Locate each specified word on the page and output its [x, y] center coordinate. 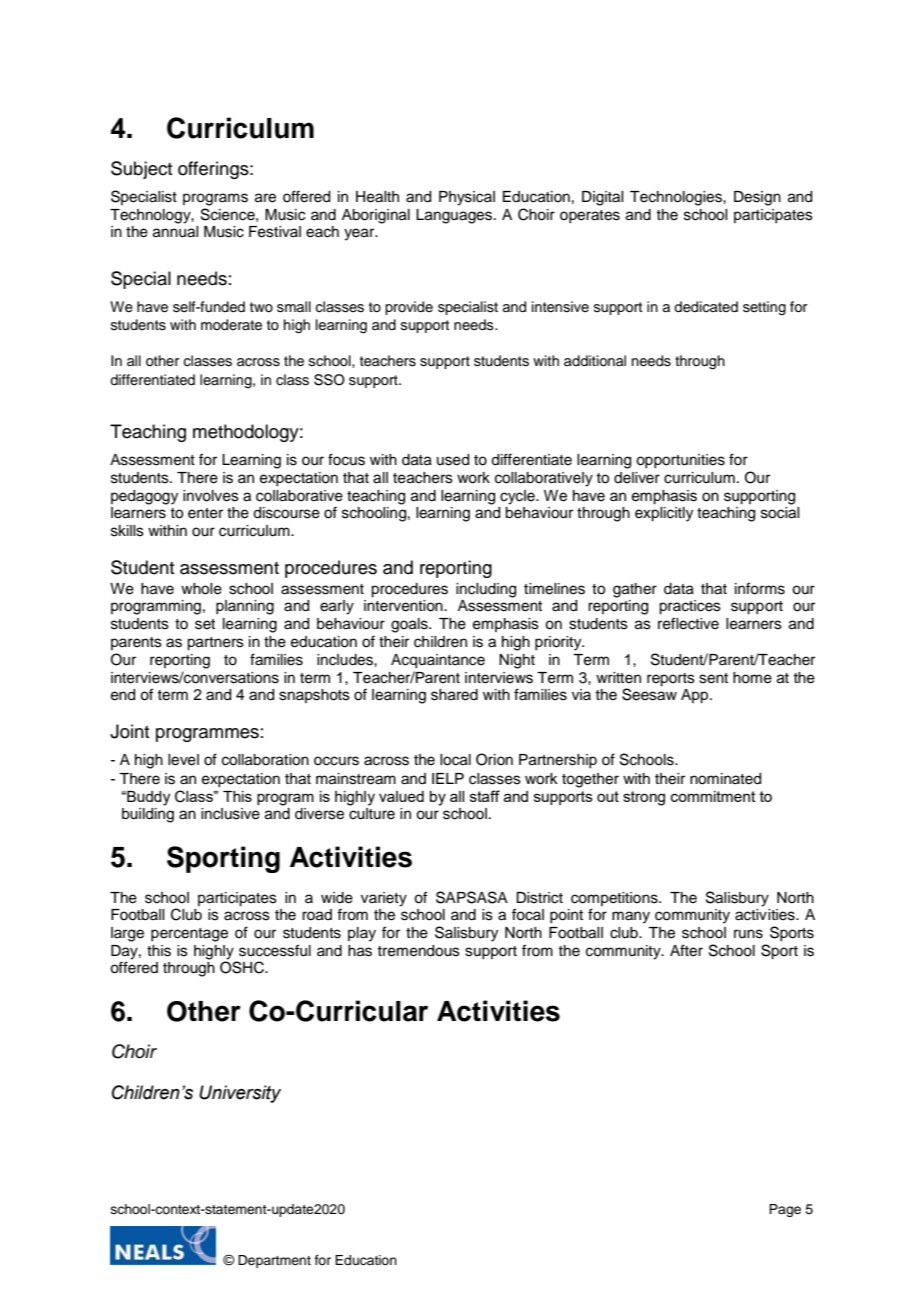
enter [205, 513]
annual [175, 232]
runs [748, 934]
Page [785, 1210]
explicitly [664, 514]
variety [384, 899]
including [486, 590]
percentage [189, 935]
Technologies [677, 198]
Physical [467, 198]
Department [274, 1261]
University [240, 1094]
